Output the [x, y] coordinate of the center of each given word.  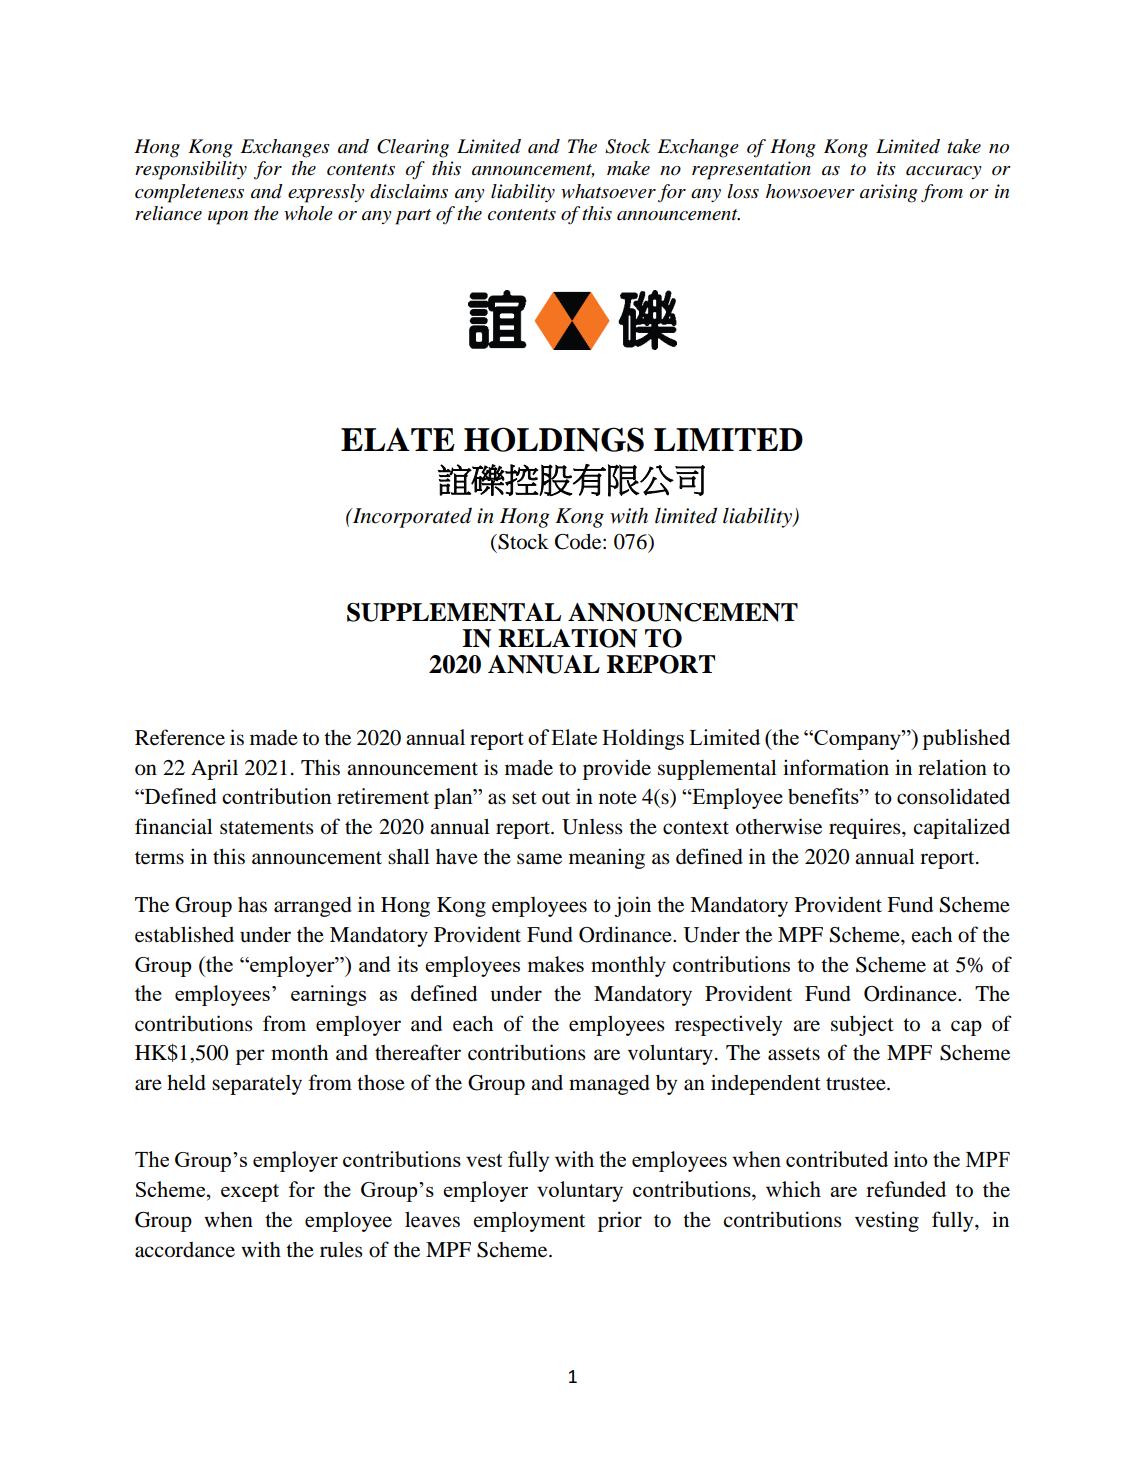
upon [228, 218]
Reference [180, 737]
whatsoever [608, 191]
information [836, 767]
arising [889, 193]
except [250, 1193]
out [556, 798]
